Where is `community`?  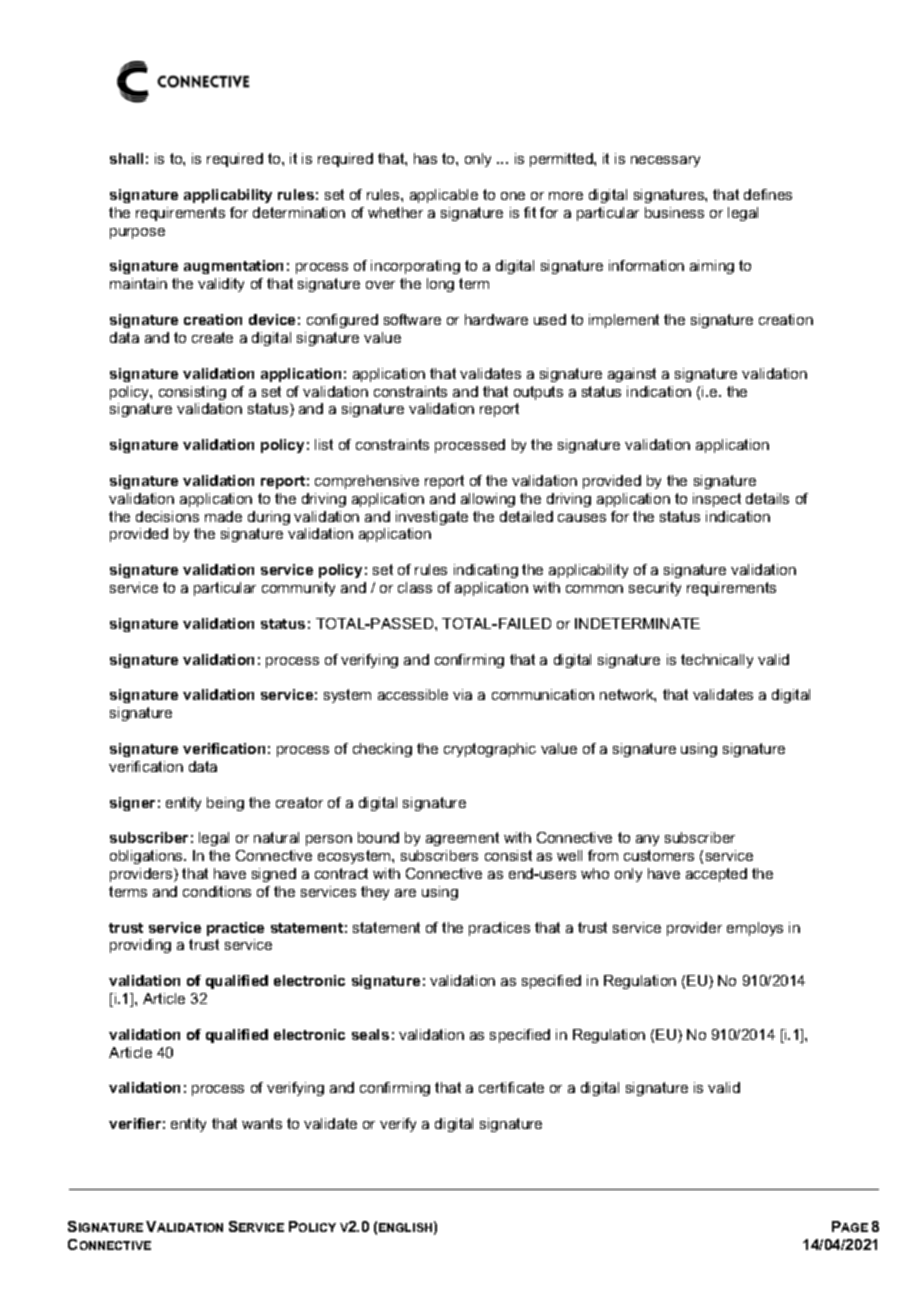
community is located at coordinates (298, 589).
